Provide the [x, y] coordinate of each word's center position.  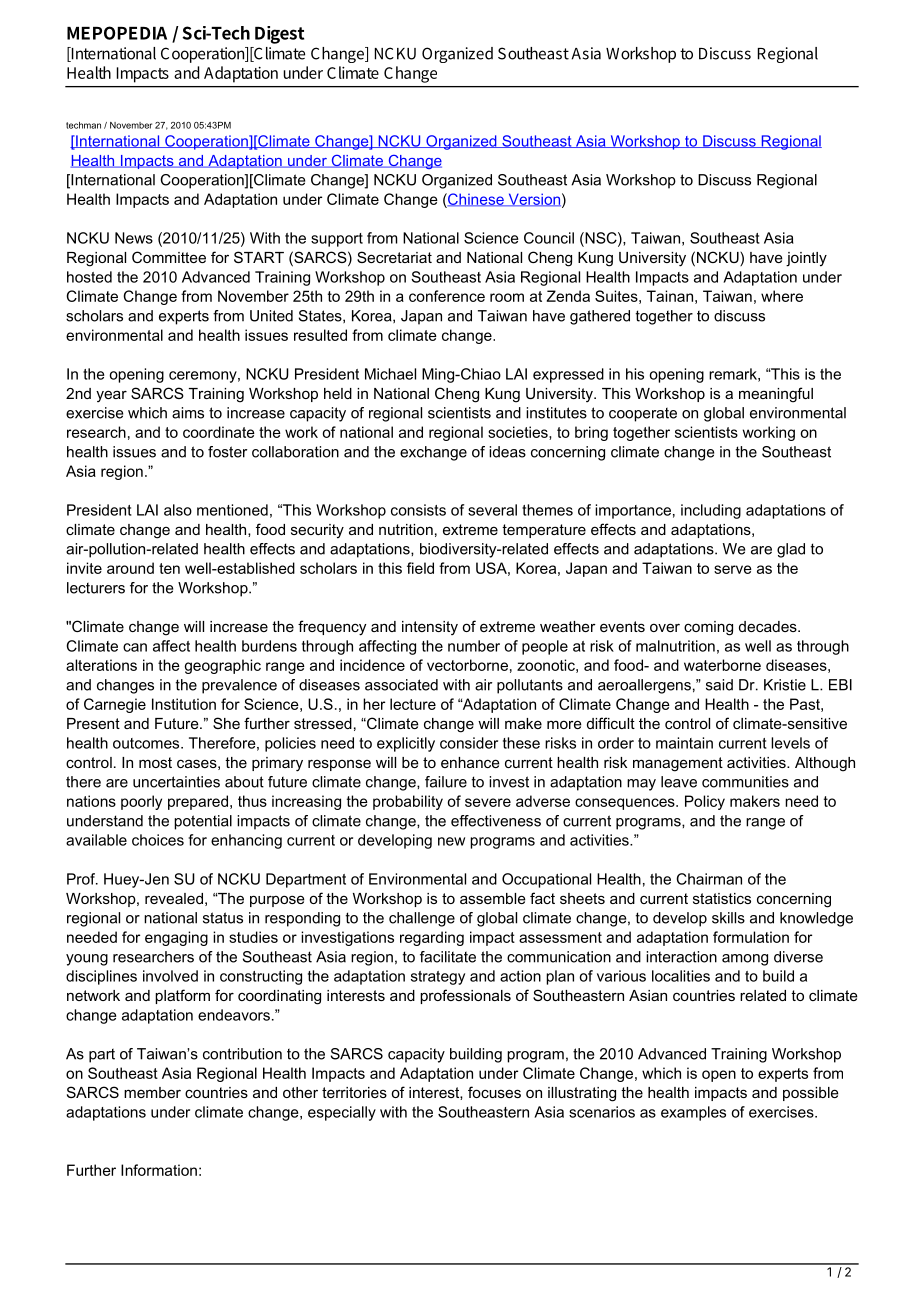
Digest [279, 35]
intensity [430, 628]
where [782, 296]
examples [693, 1113]
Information [159, 1170]
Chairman [709, 879]
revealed [174, 898]
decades [769, 626]
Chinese [476, 200]
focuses [494, 1092]
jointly [806, 259]
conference [447, 296]
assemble [493, 898]
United [271, 316]
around [130, 568]
